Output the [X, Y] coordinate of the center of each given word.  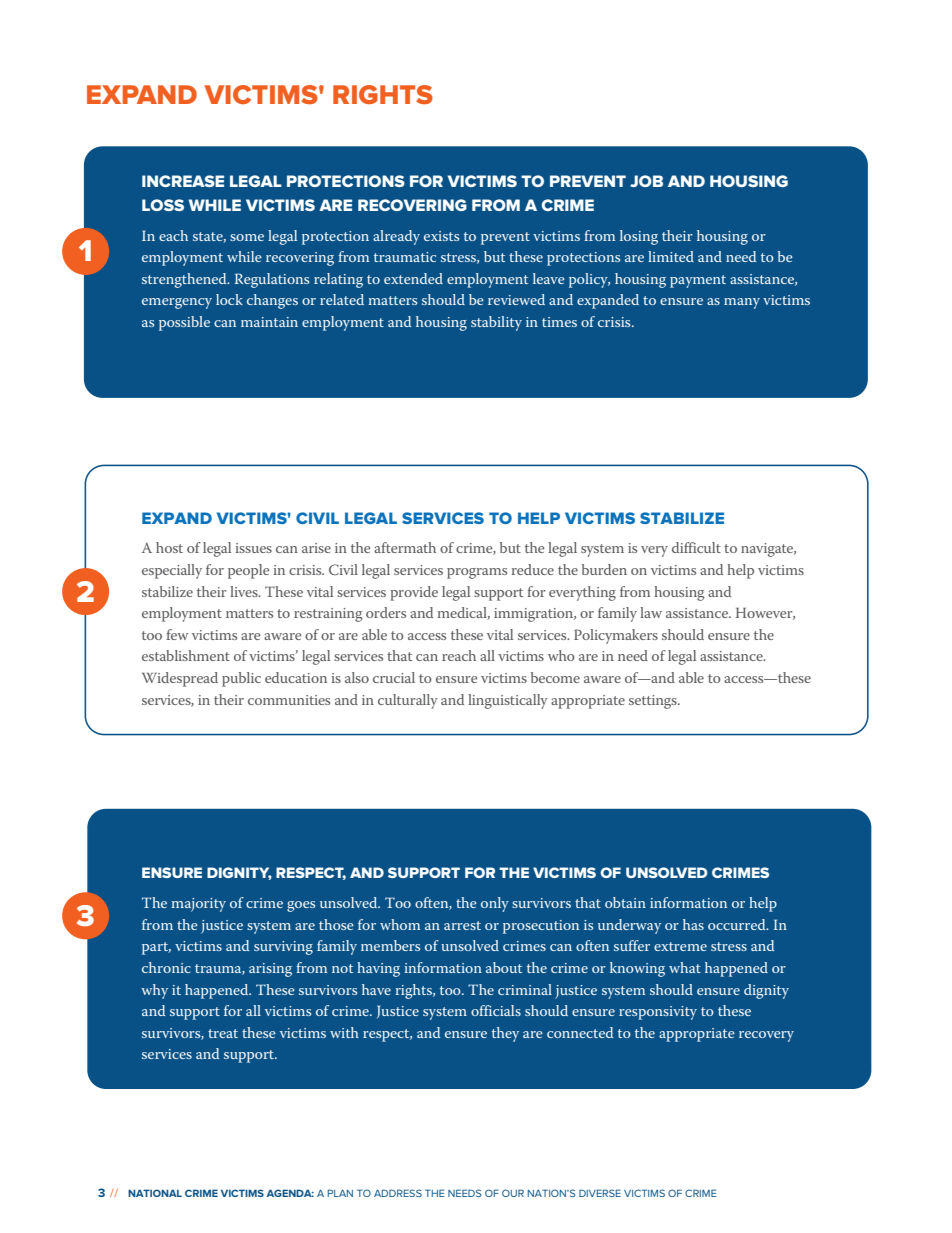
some [247, 237]
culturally [408, 701]
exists [441, 236]
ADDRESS [398, 1193]
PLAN [340, 1193]
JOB [646, 181]
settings [654, 702]
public [241, 679]
